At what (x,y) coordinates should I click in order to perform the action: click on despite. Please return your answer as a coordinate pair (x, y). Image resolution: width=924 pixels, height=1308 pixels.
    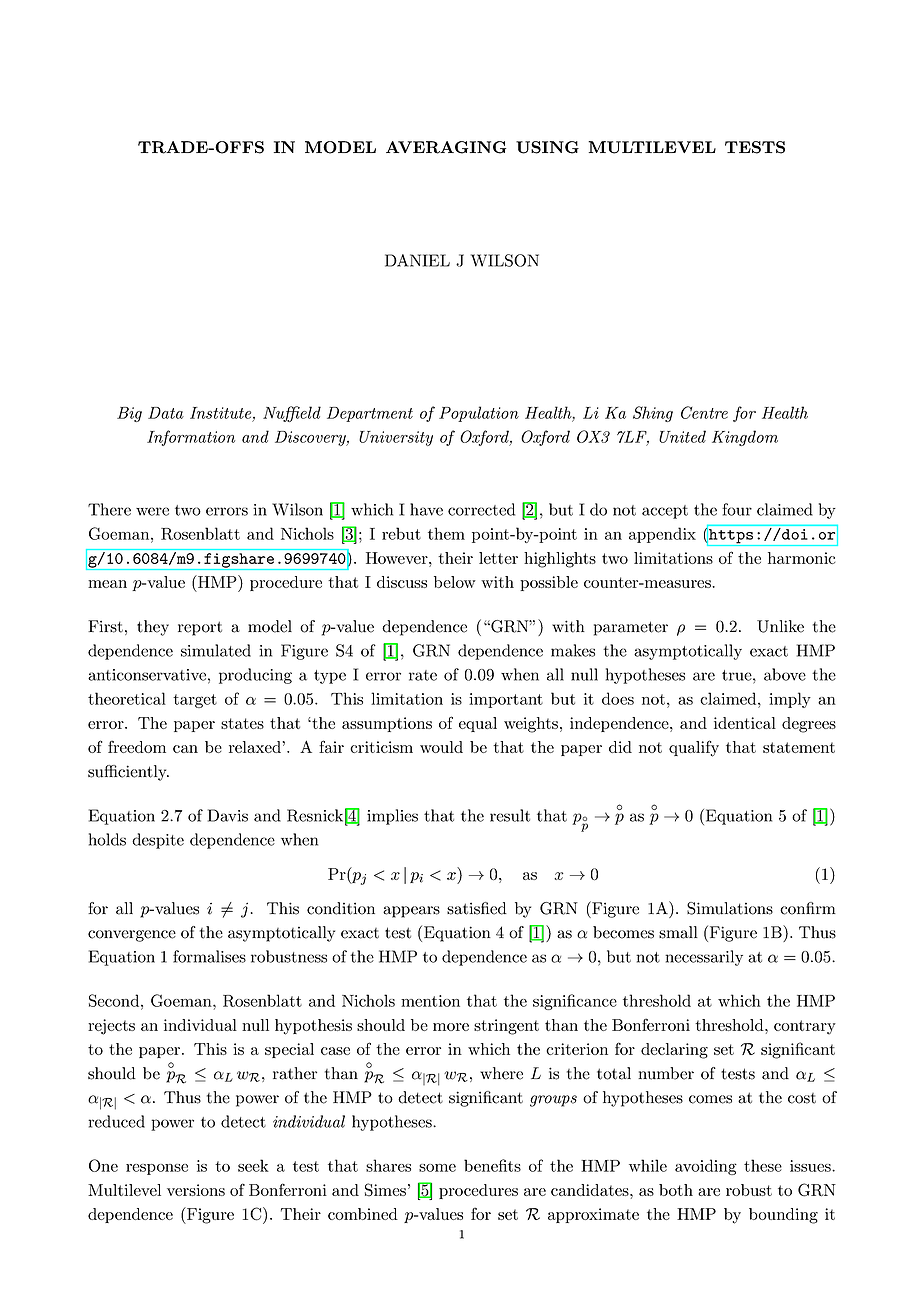
    Looking at the image, I should click on (158, 841).
